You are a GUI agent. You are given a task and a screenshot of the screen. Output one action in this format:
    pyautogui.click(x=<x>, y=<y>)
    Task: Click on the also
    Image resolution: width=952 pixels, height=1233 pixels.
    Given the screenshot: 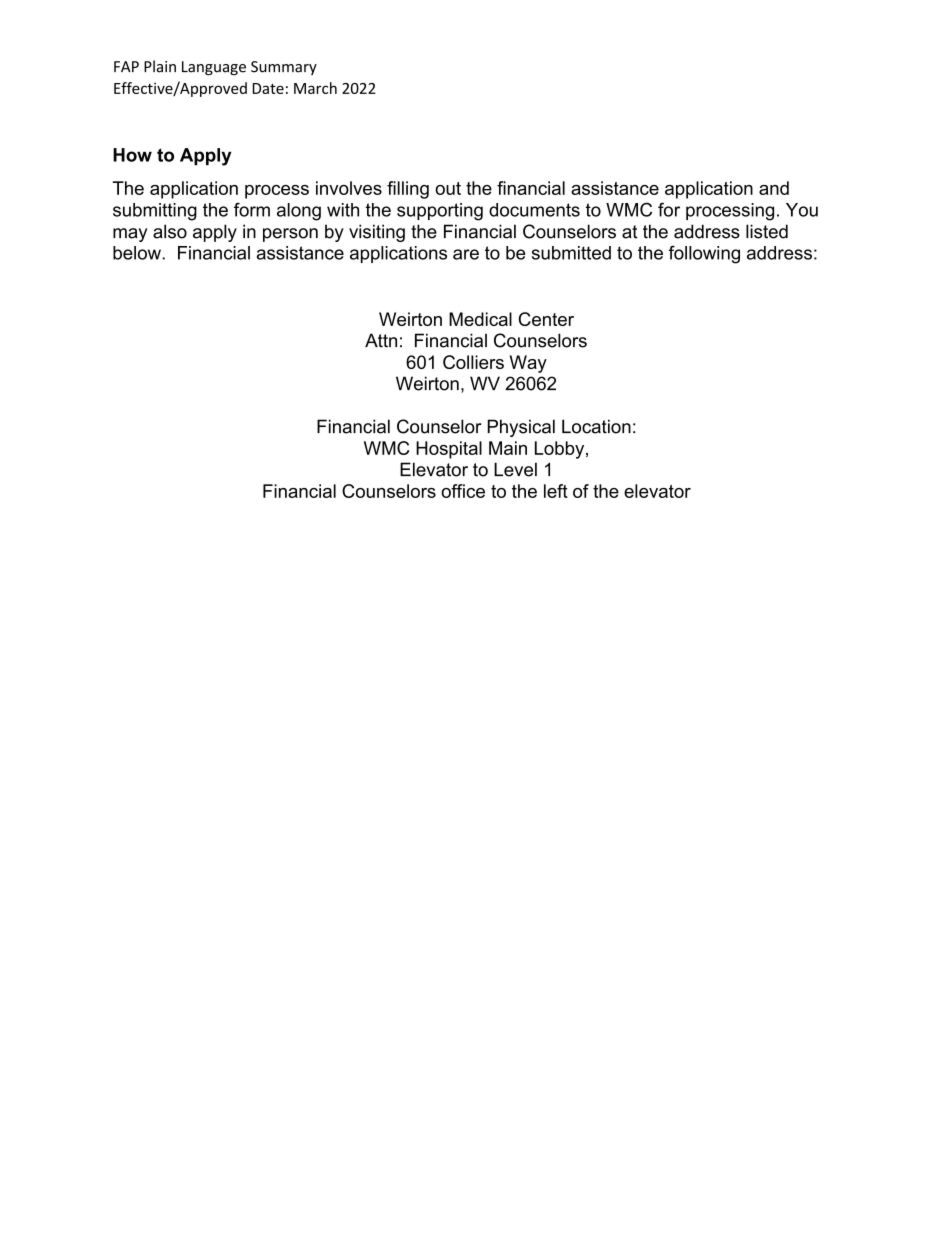 What is the action you would take?
    pyautogui.click(x=170, y=231)
